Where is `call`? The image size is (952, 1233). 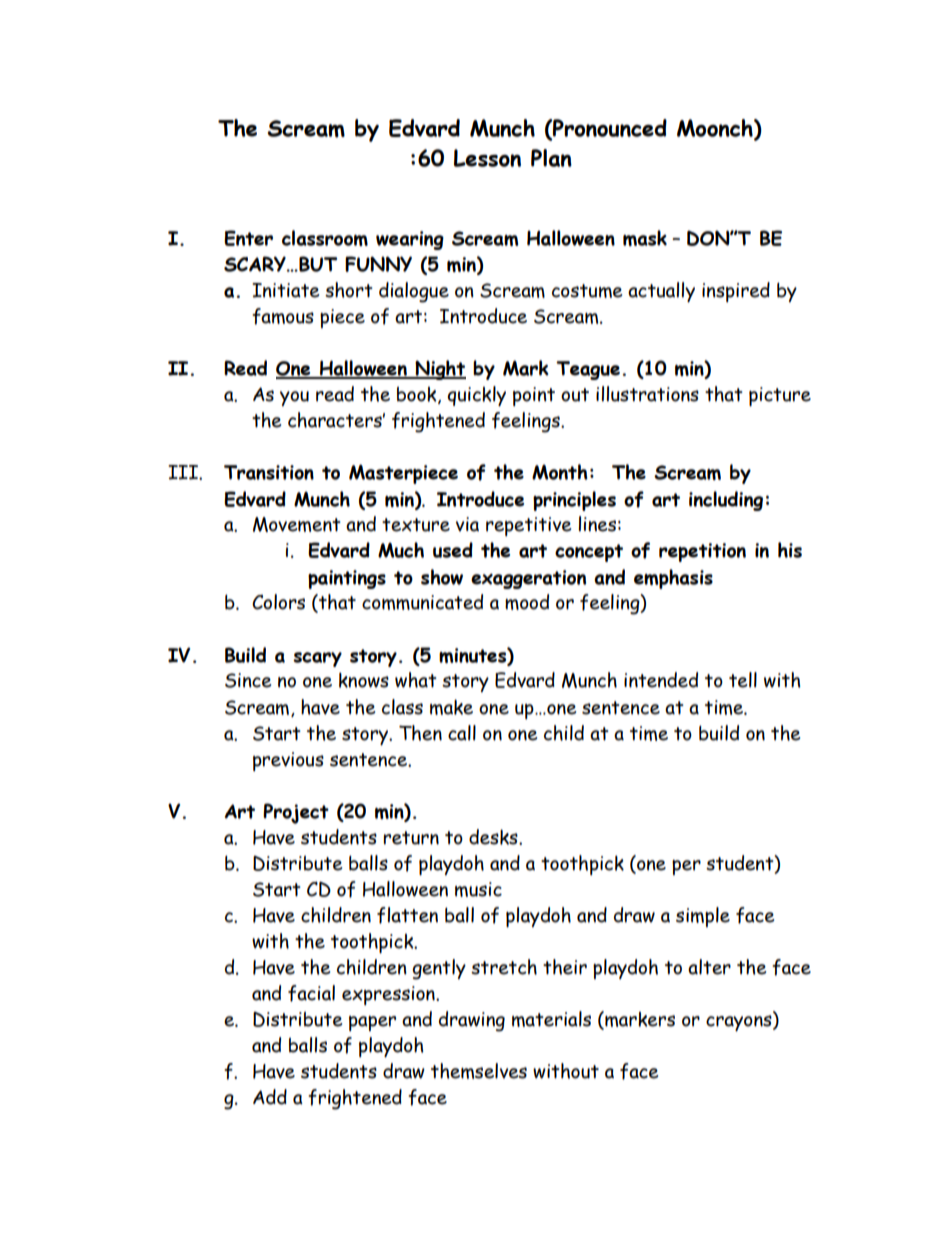
call is located at coordinates (462, 733).
